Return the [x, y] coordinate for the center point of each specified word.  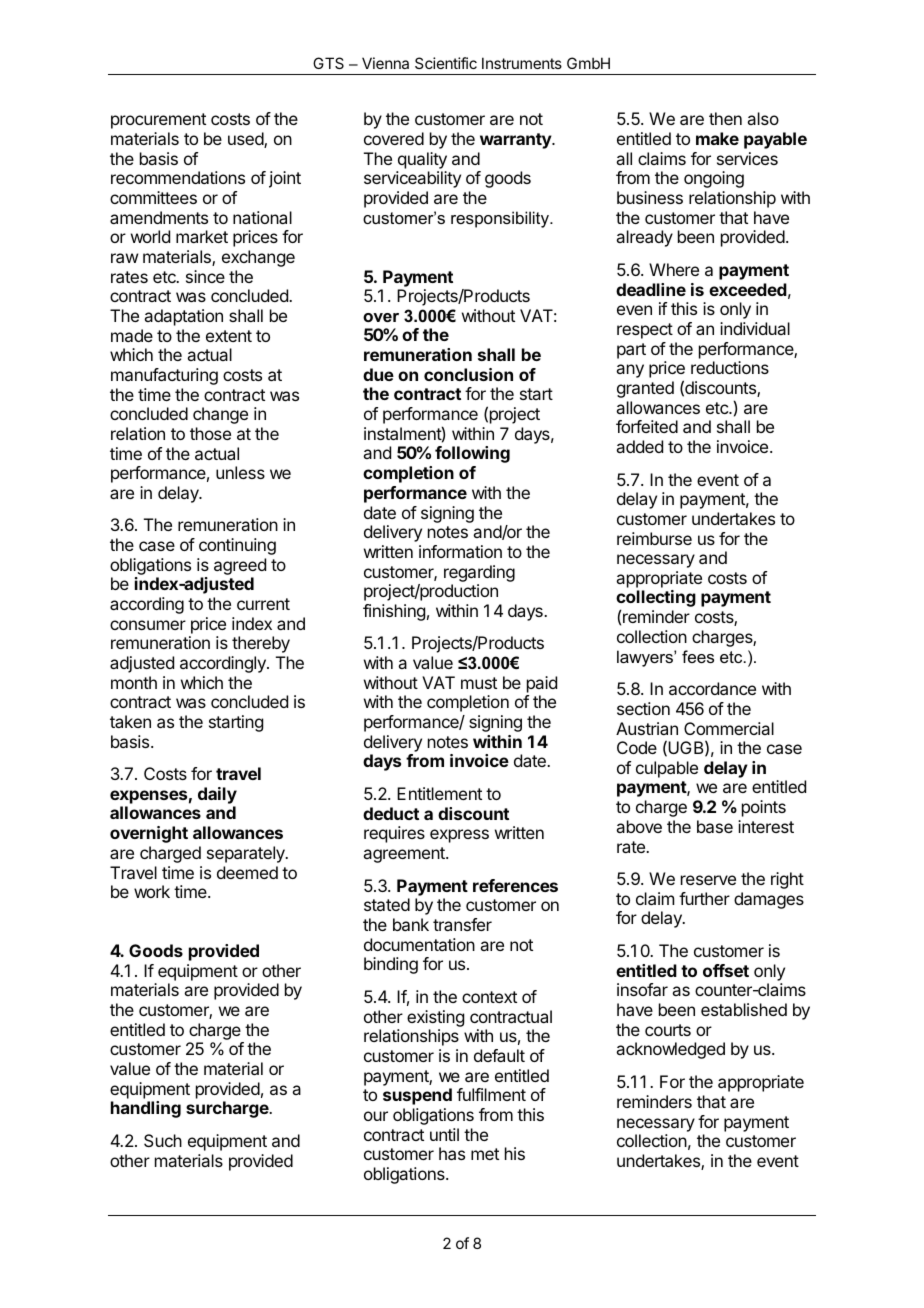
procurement [158, 121]
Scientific [446, 63]
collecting [656, 600]
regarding [479, 573]
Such [163, 1140]
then [725, 118]
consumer [148, 625]
